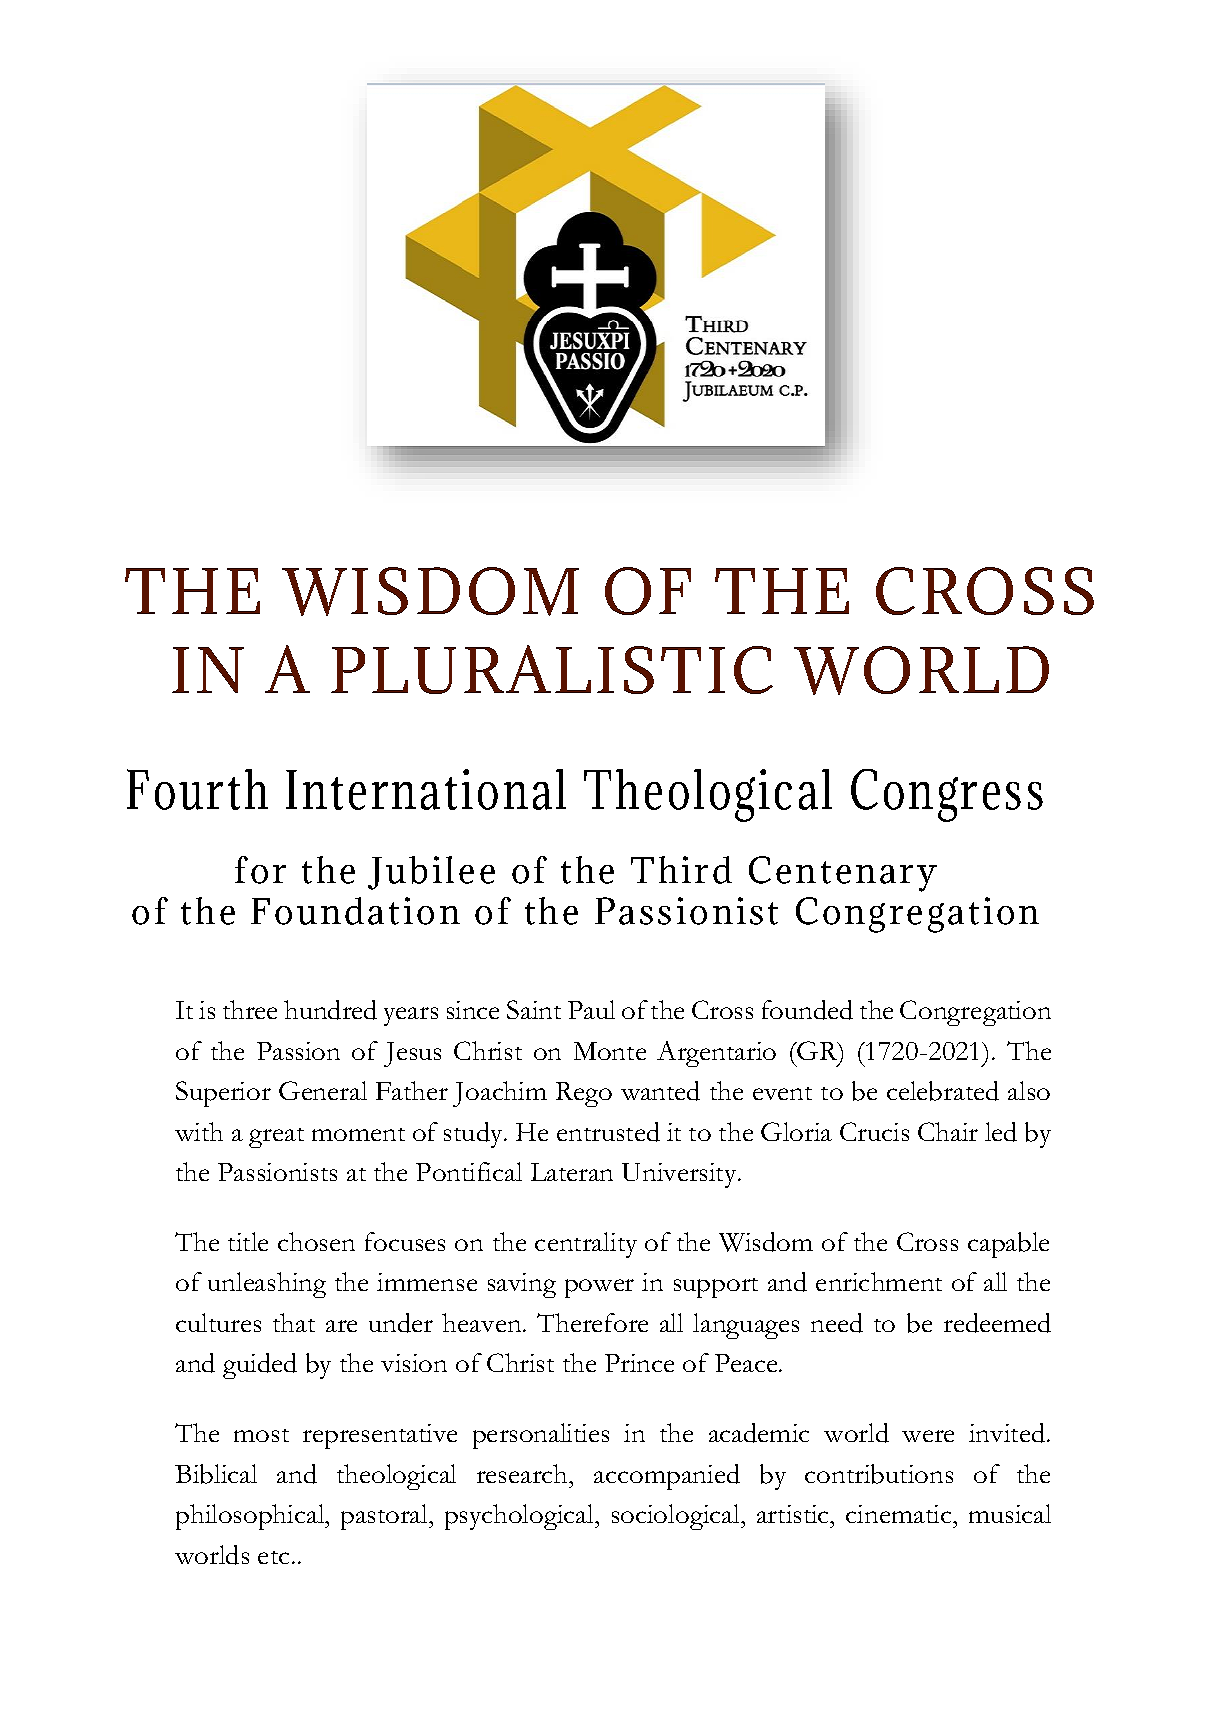 Image resolution: width=1227 pixels, height=1735 pixels. Describe the element at coordinates (251, 1517) in the page. I see `philosophical` at that location.
